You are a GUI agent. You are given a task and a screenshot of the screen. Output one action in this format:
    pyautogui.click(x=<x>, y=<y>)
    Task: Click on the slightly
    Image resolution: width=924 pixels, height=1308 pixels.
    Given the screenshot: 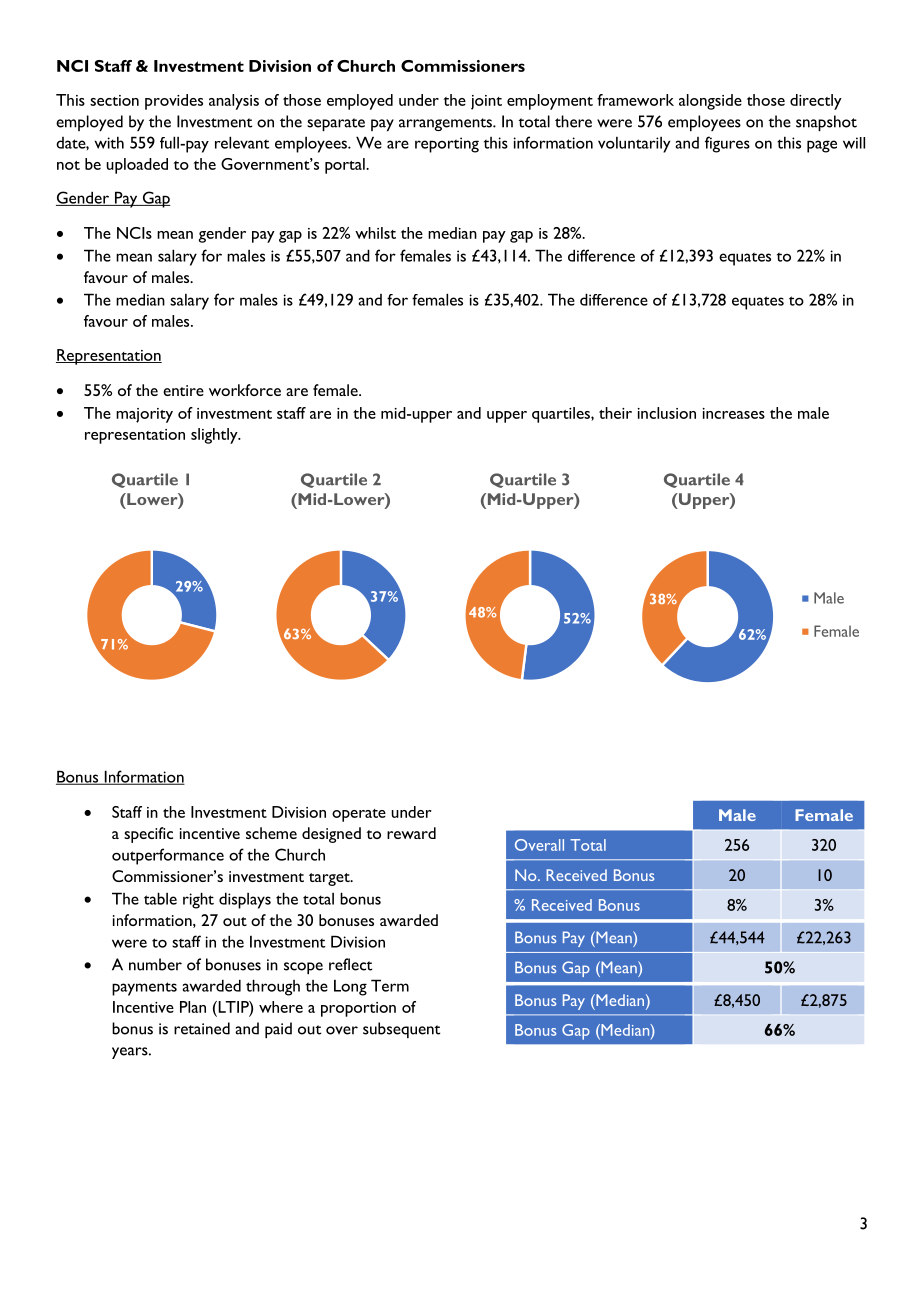 What is the action you would take?
    pyautogui.click(x=215, y=436)
